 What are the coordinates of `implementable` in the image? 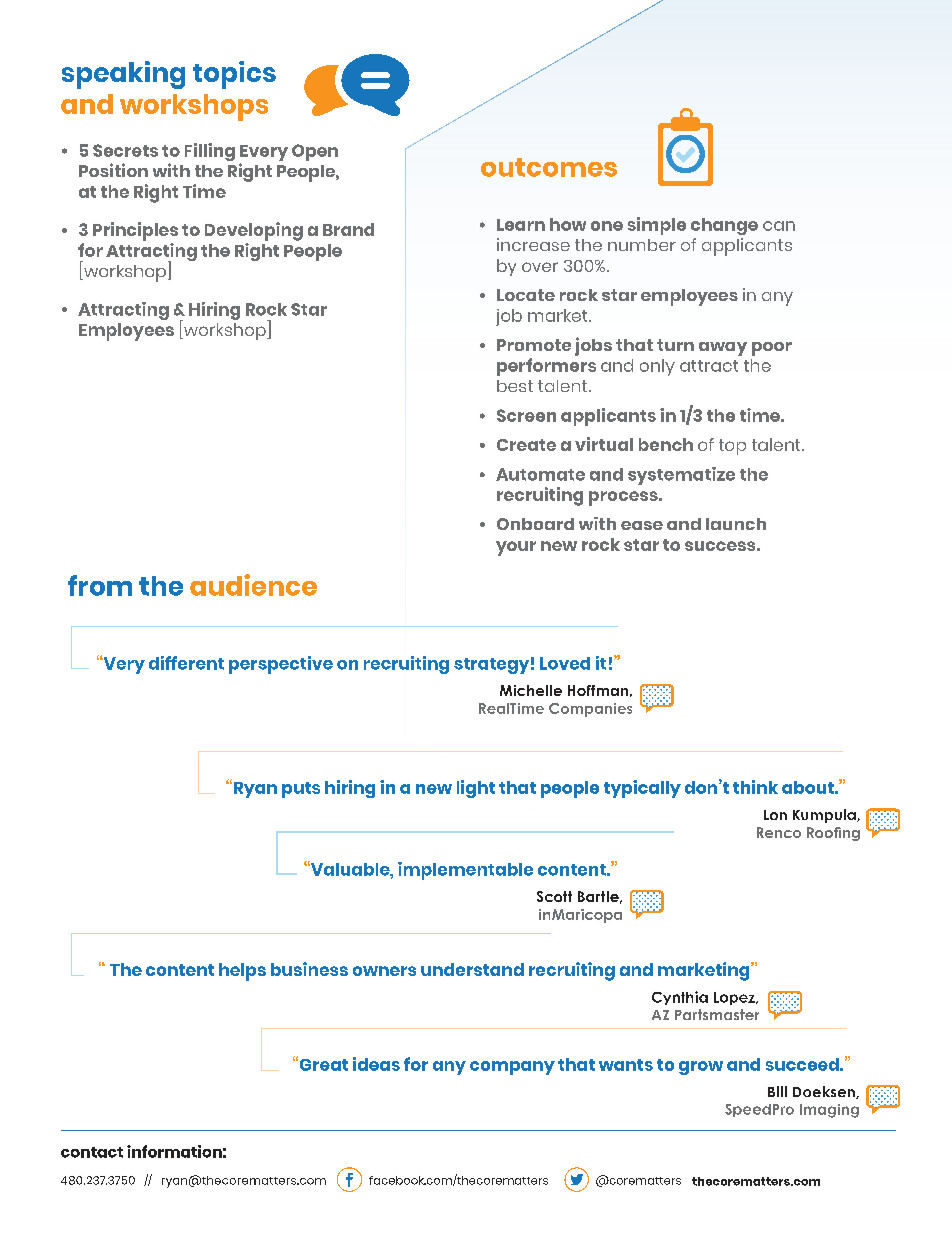 It's located at (465, 871).
